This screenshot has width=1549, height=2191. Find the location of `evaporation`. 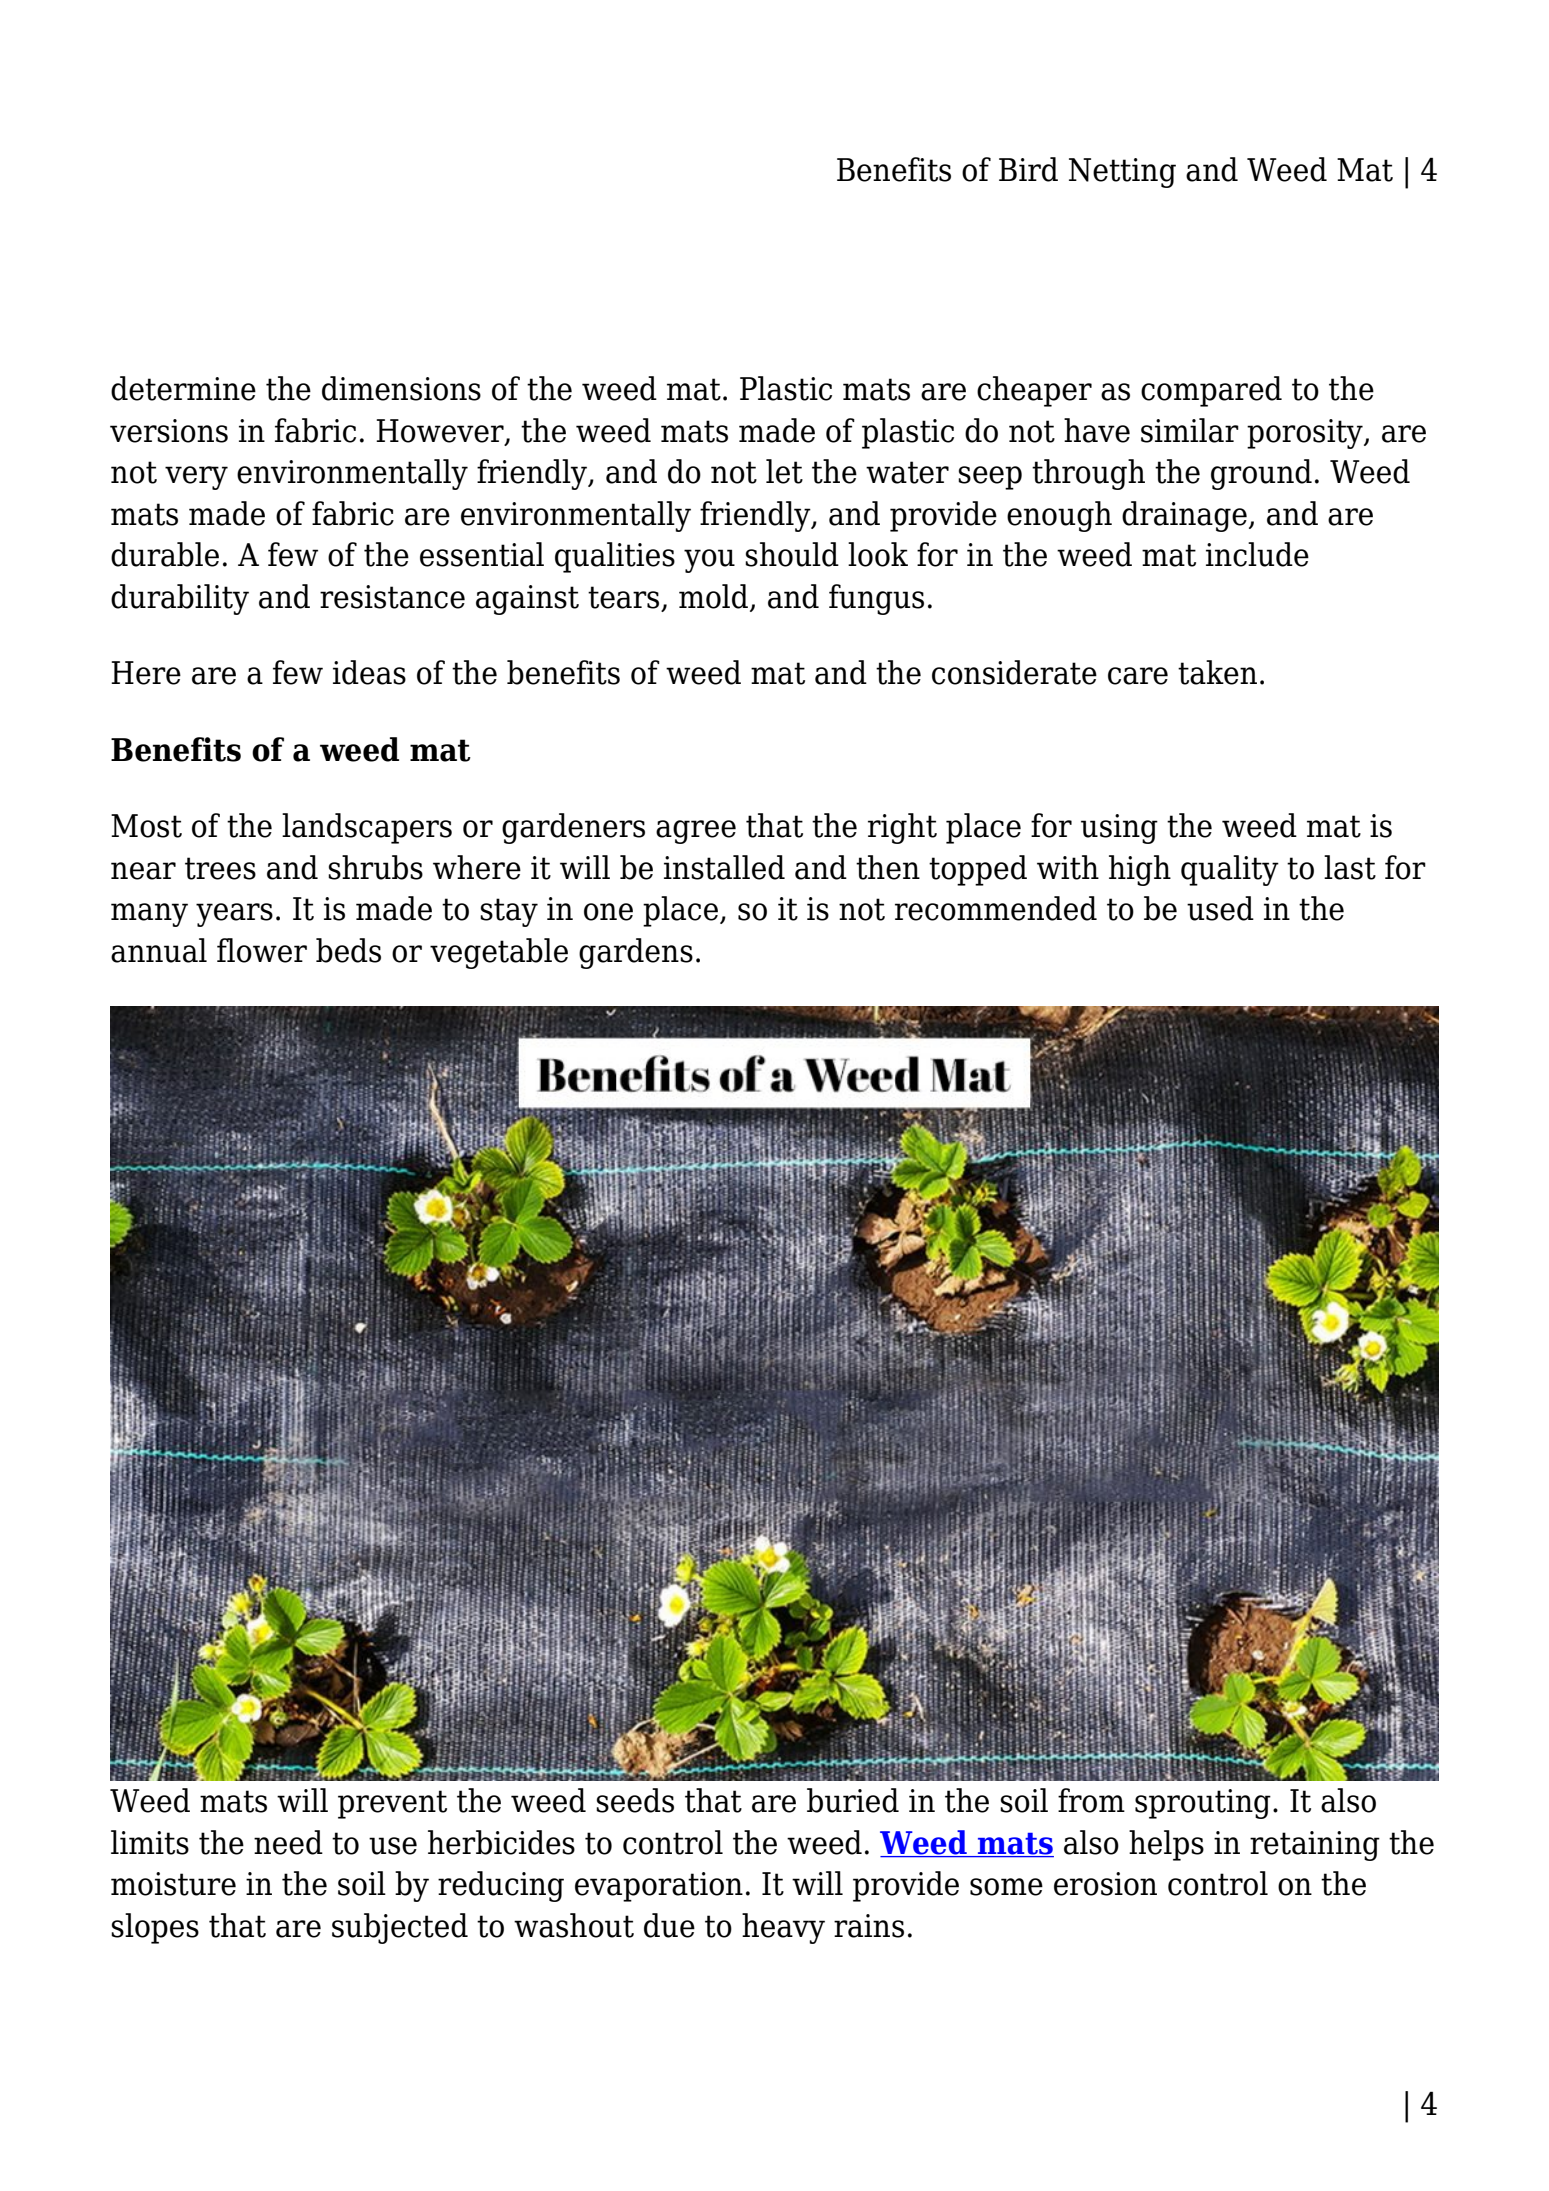

evaporation is located at coordinates (659, 1887).
